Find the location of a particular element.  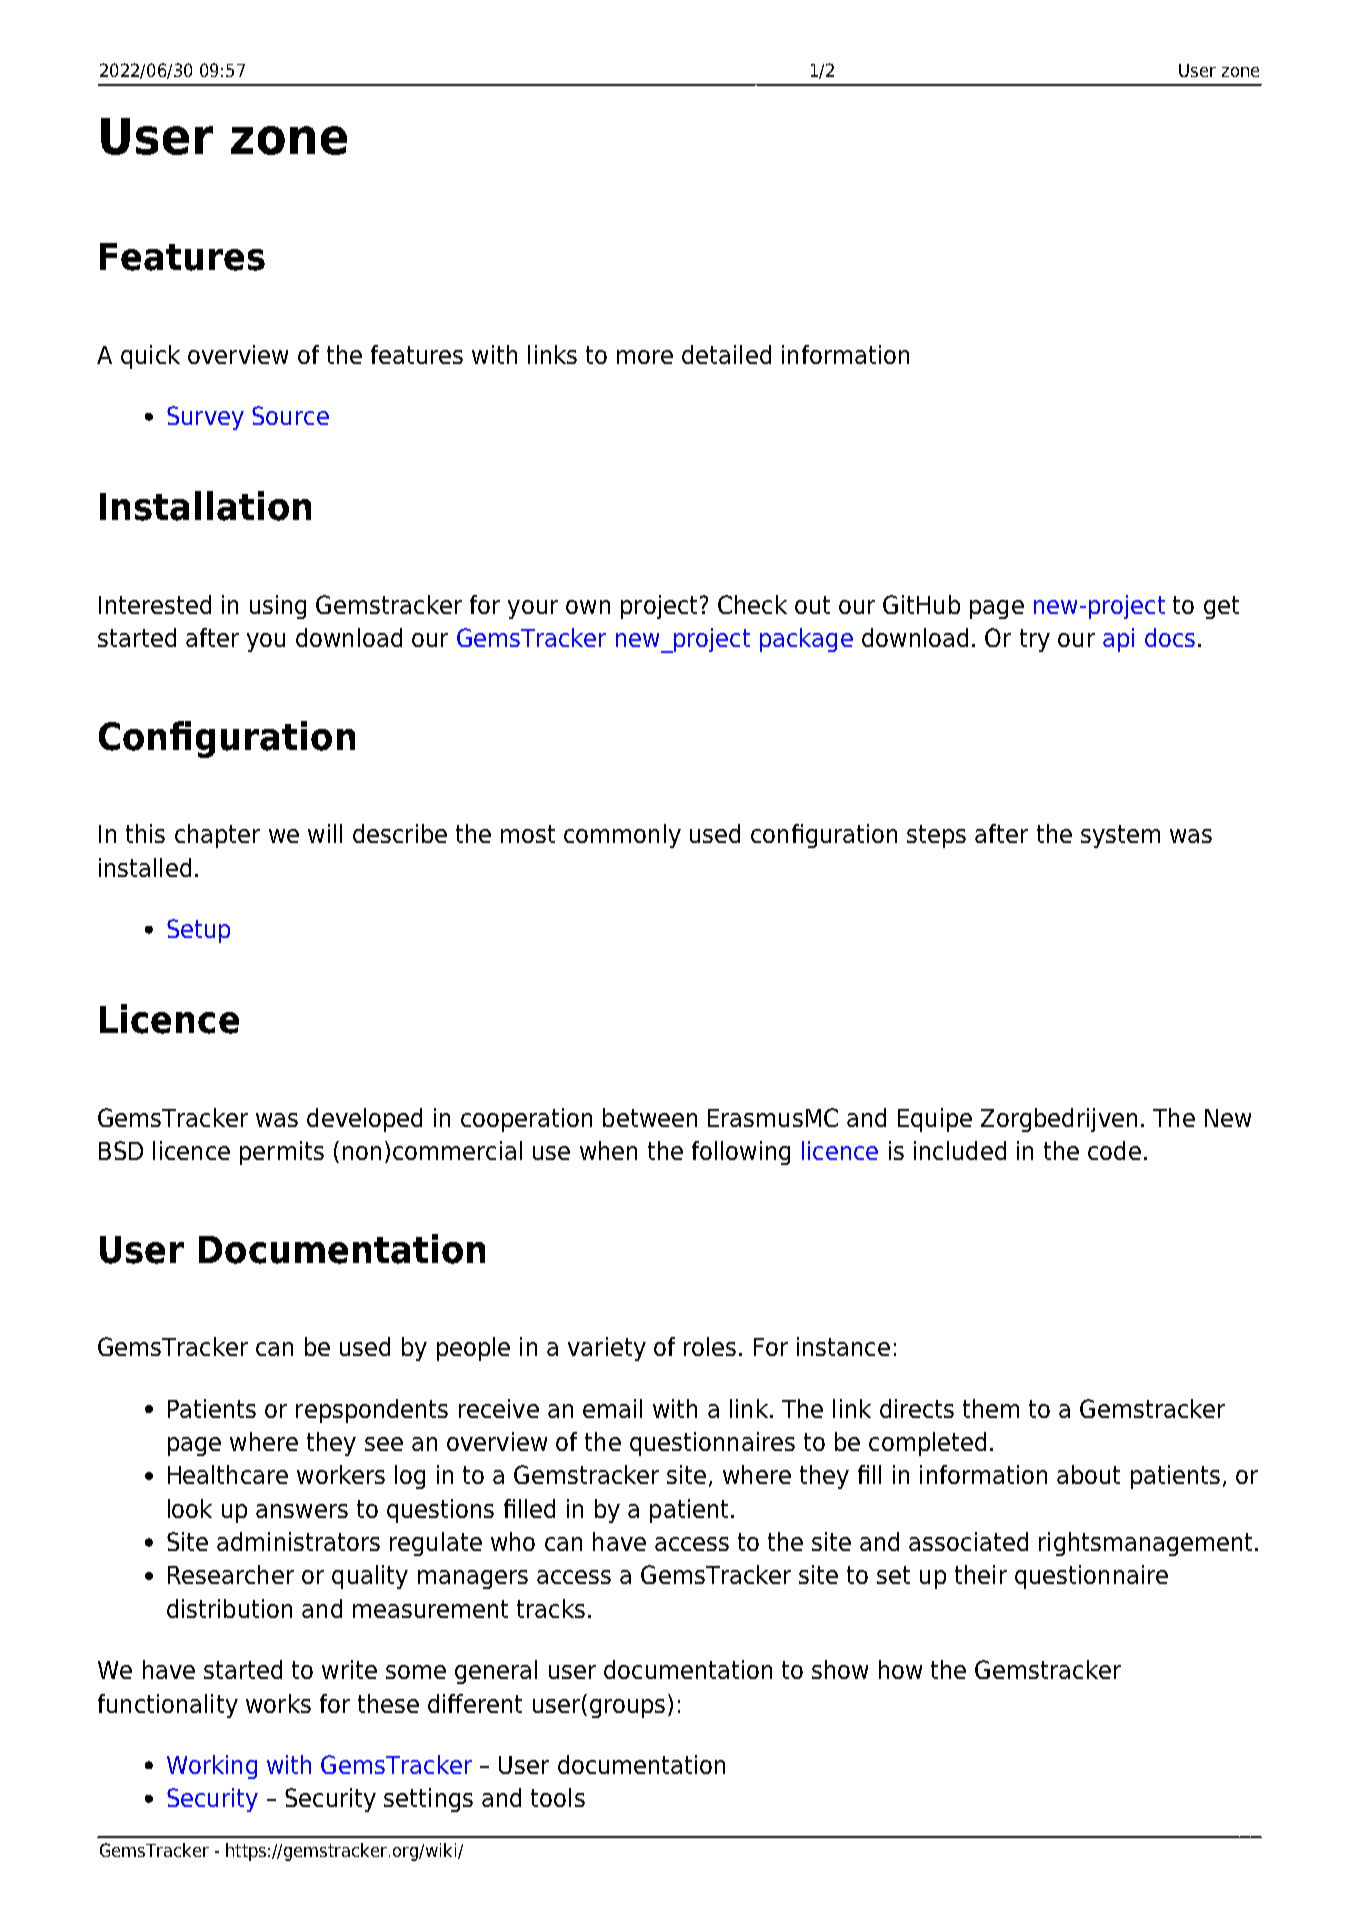

api is located at coordinates (1118, 640).
